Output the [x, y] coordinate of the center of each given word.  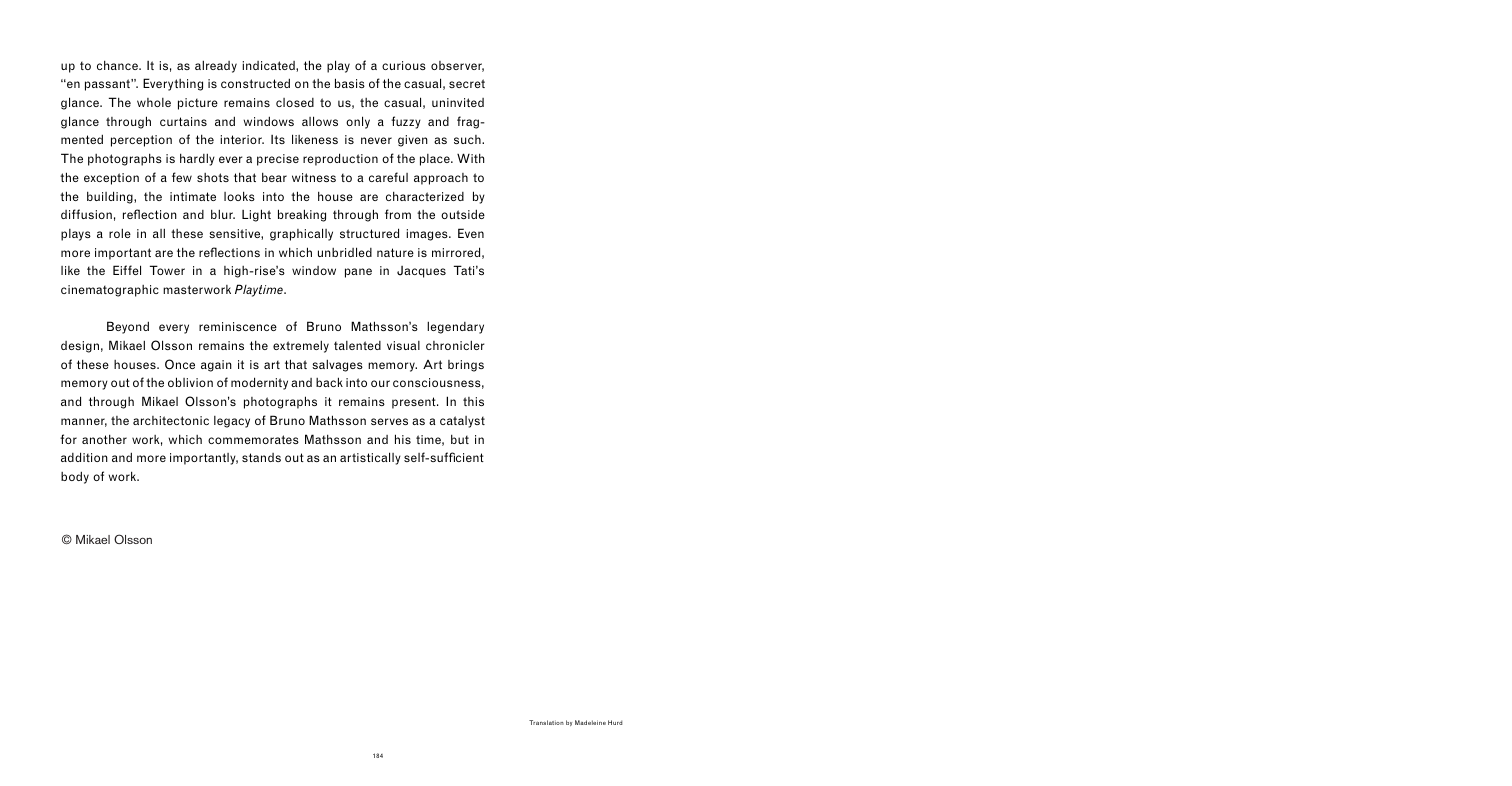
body [75, 477]
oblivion [190, 382]
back [329, 382]
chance [118, 65]
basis [350, 83]
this [473, 401]
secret [467, 83]
